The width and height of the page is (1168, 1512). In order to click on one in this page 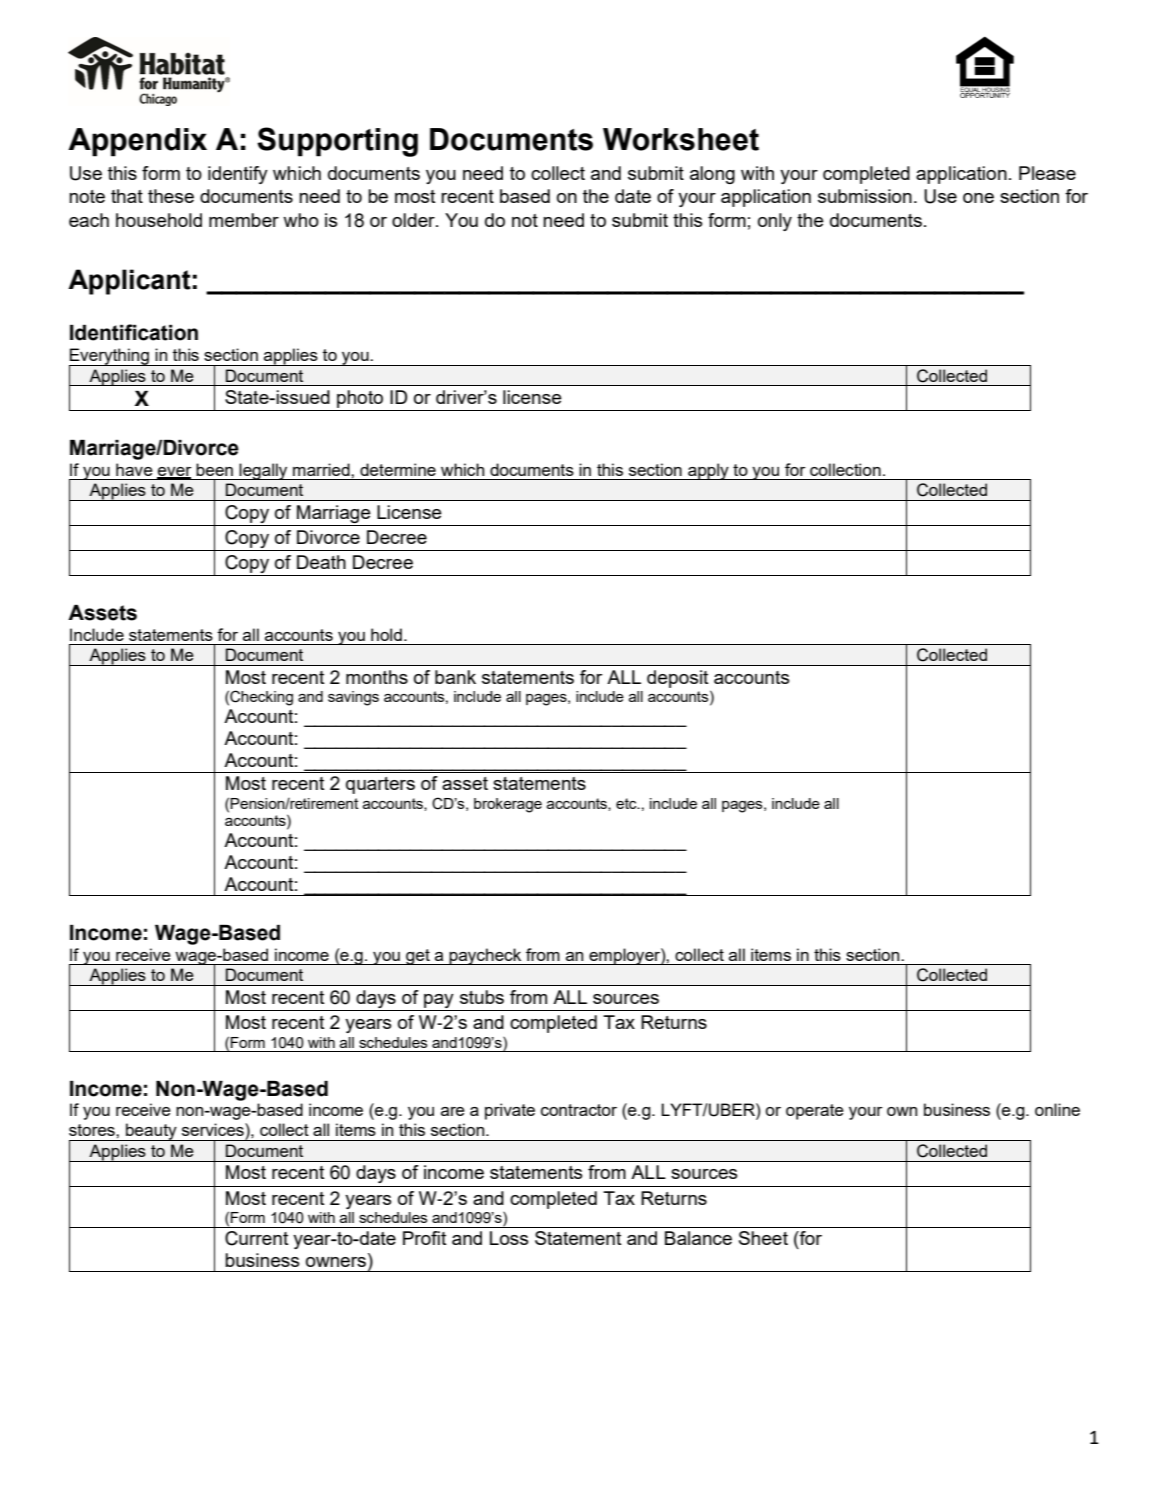, I will do `click(978, 198)`.
